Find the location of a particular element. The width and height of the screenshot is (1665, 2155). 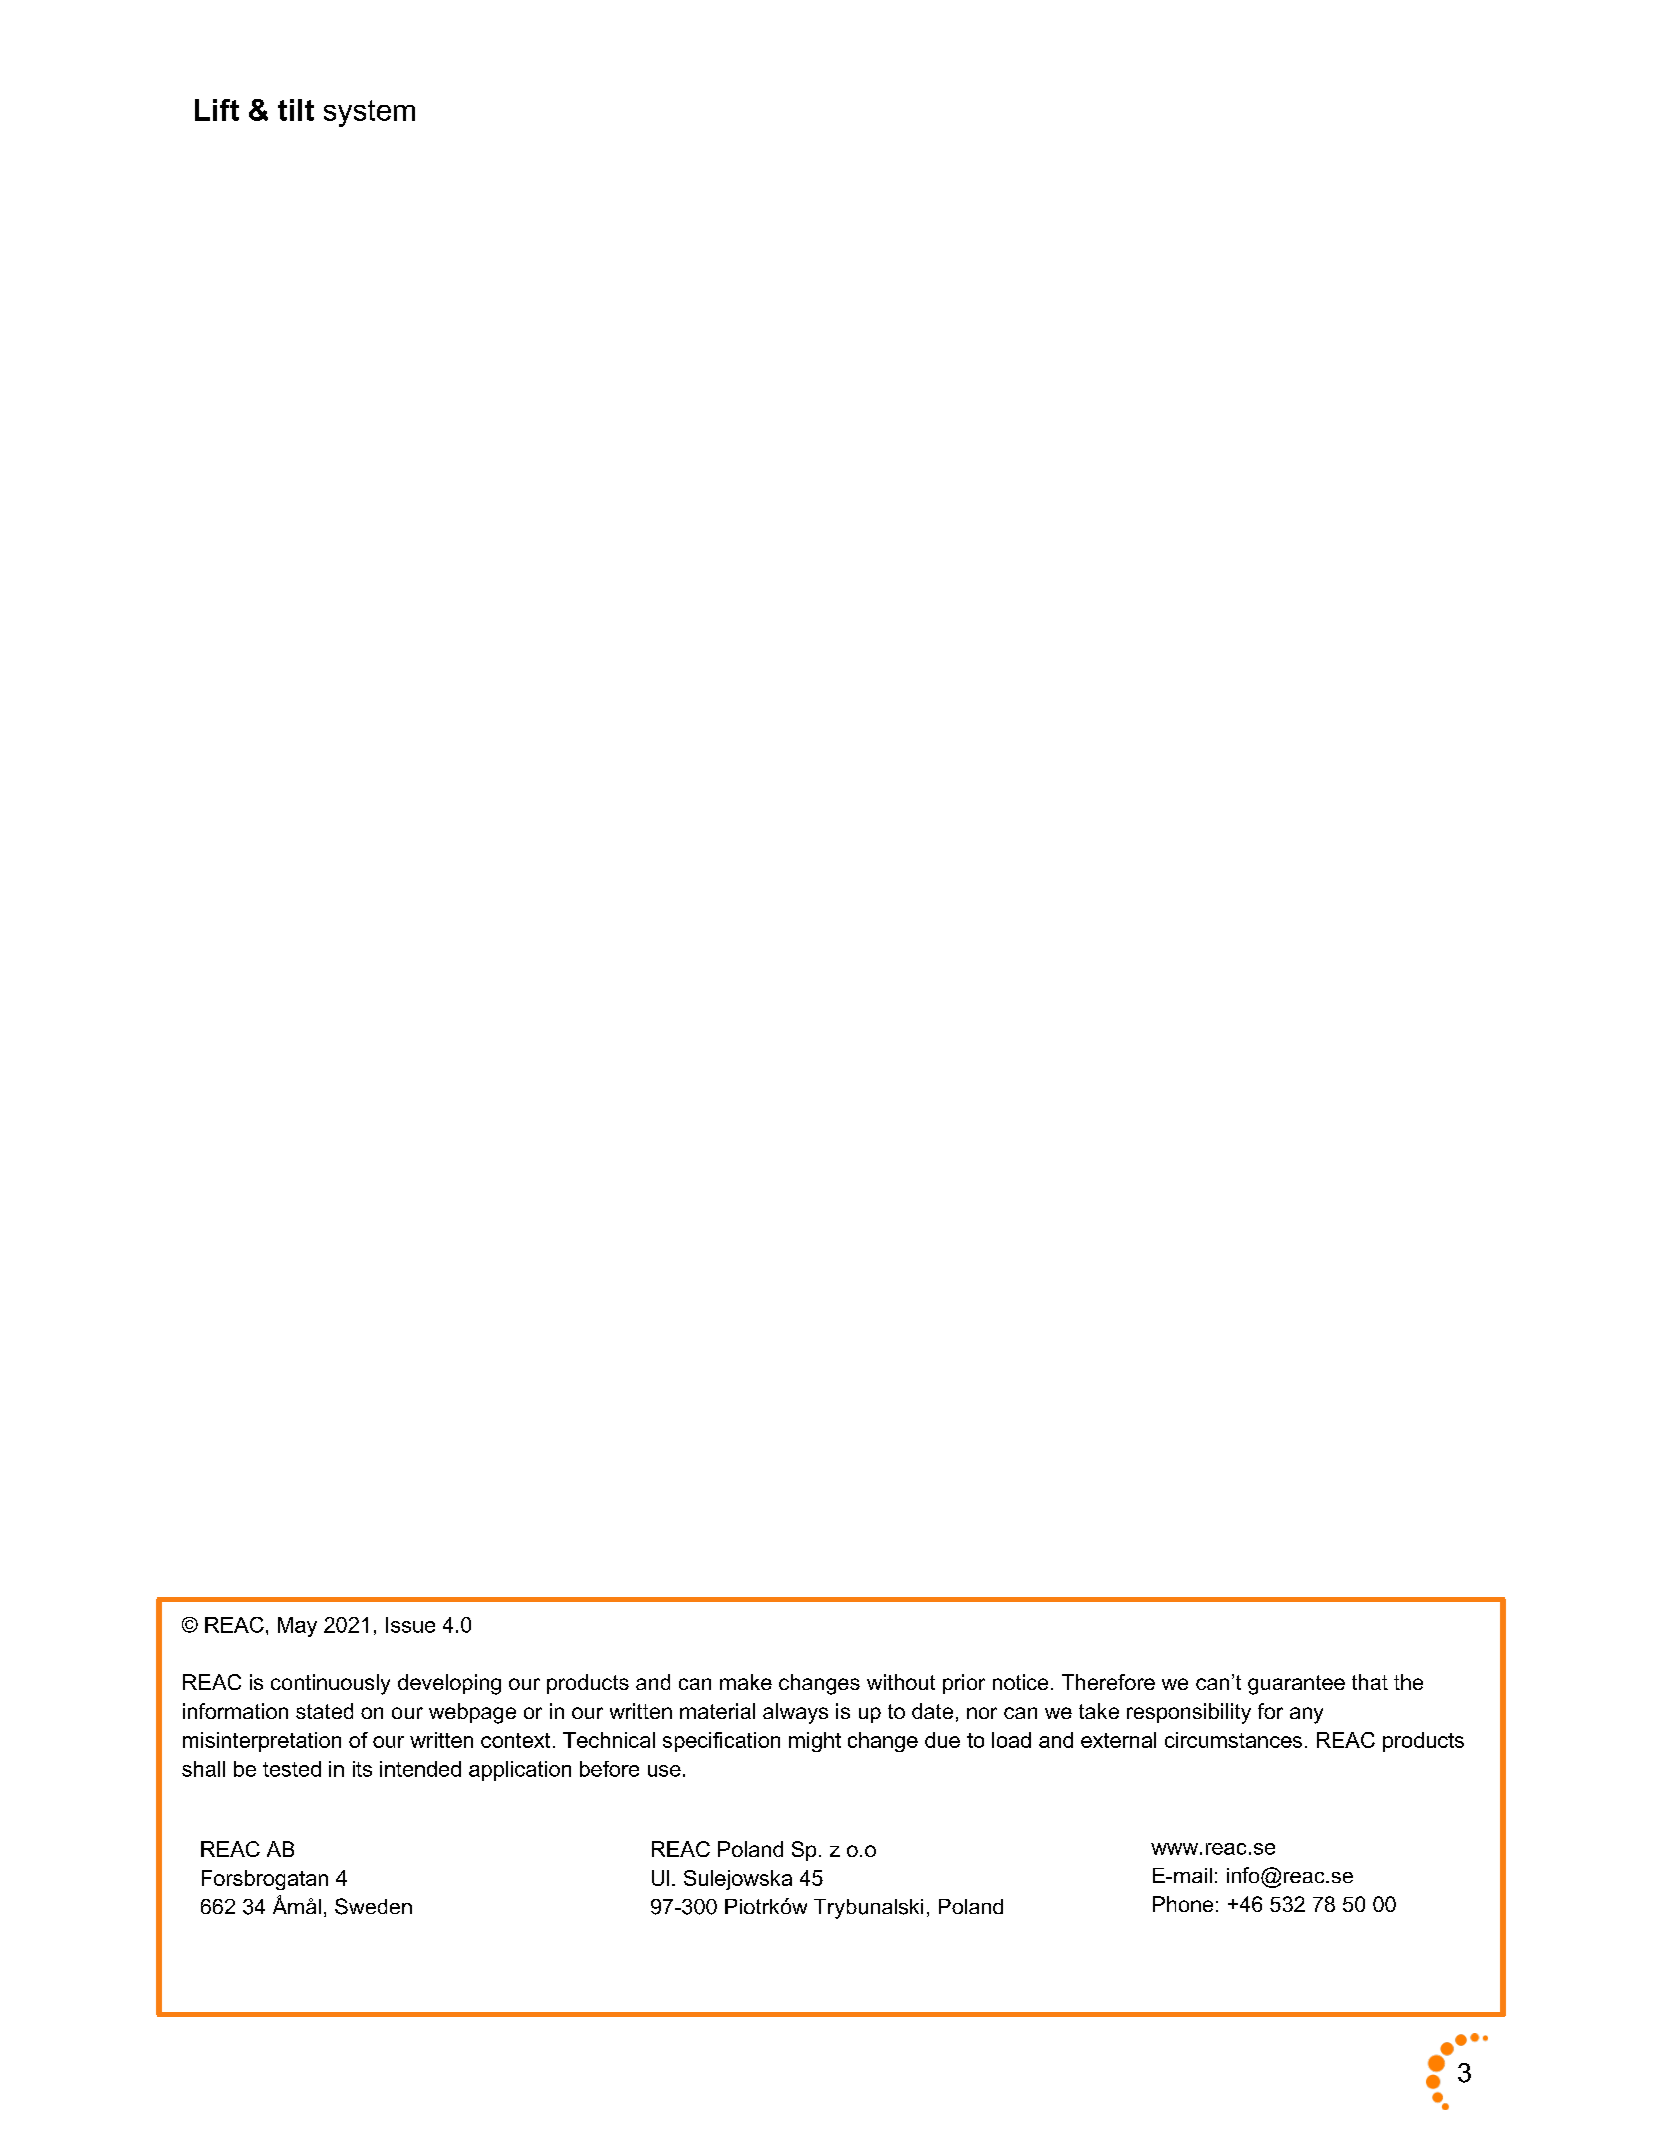

Sweden is located at coordinates (373, 1906).
